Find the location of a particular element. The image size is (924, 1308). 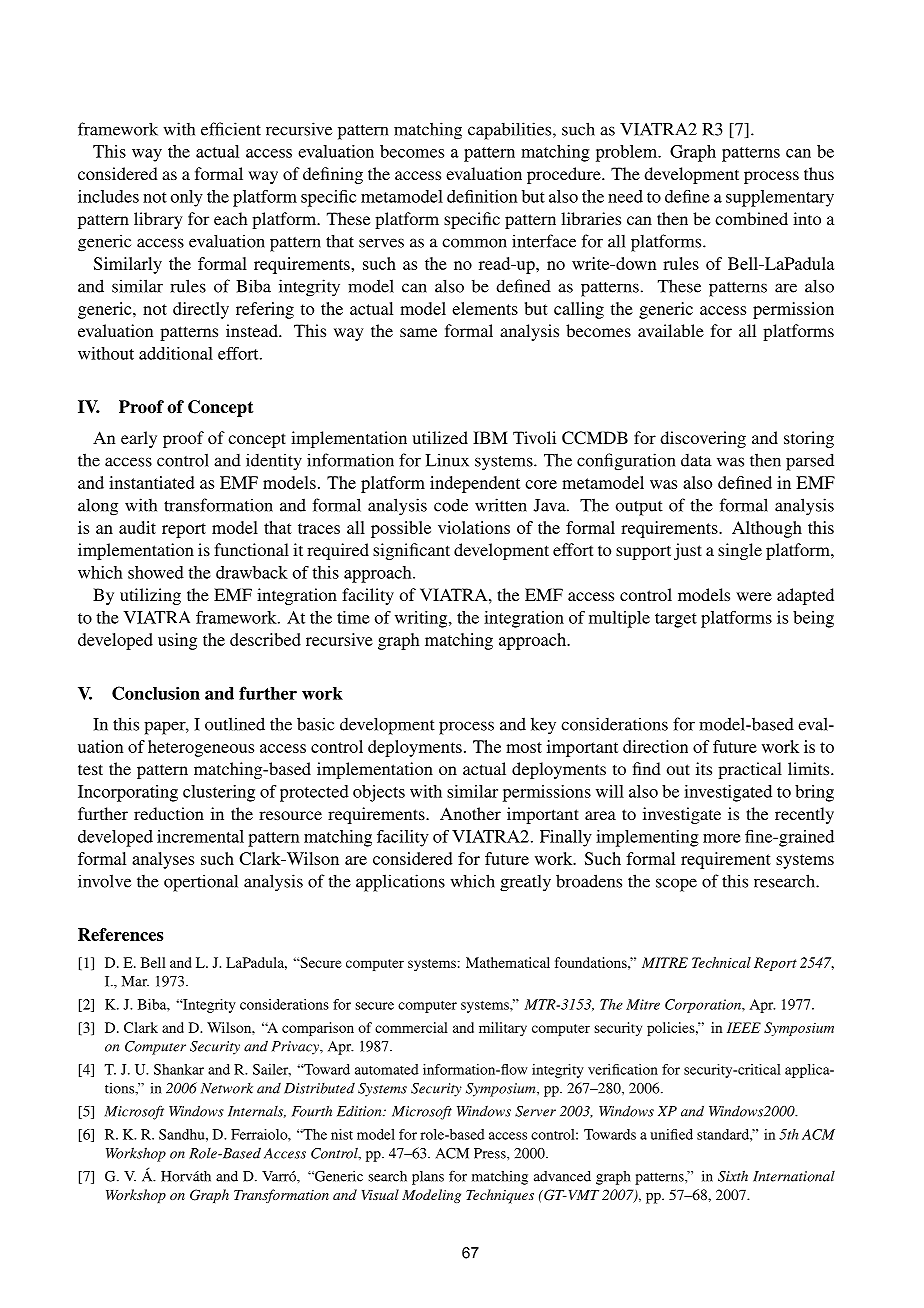

supplementary is located at coordinates (780, 198).
